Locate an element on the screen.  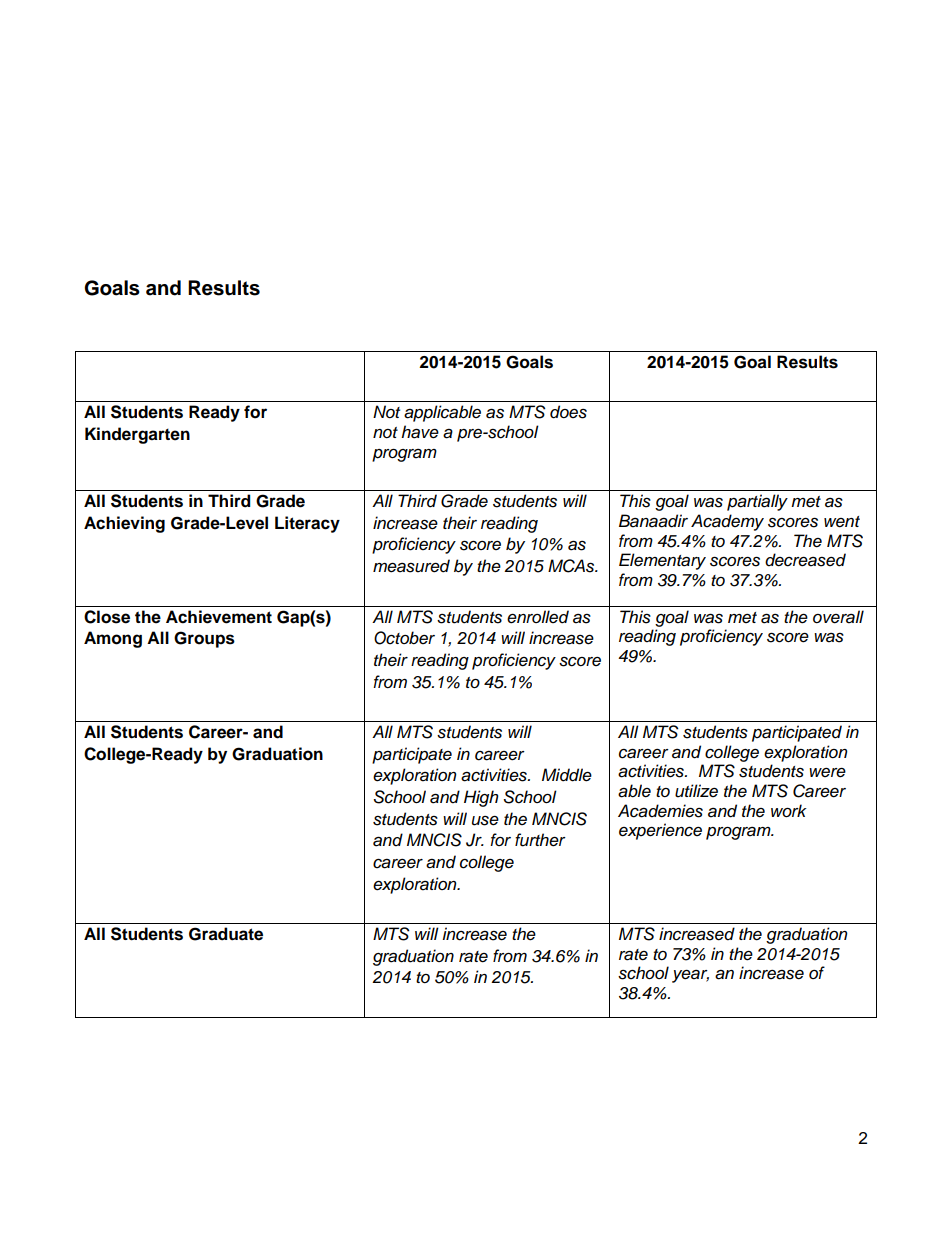
use is located at coordinates (485, 821).
